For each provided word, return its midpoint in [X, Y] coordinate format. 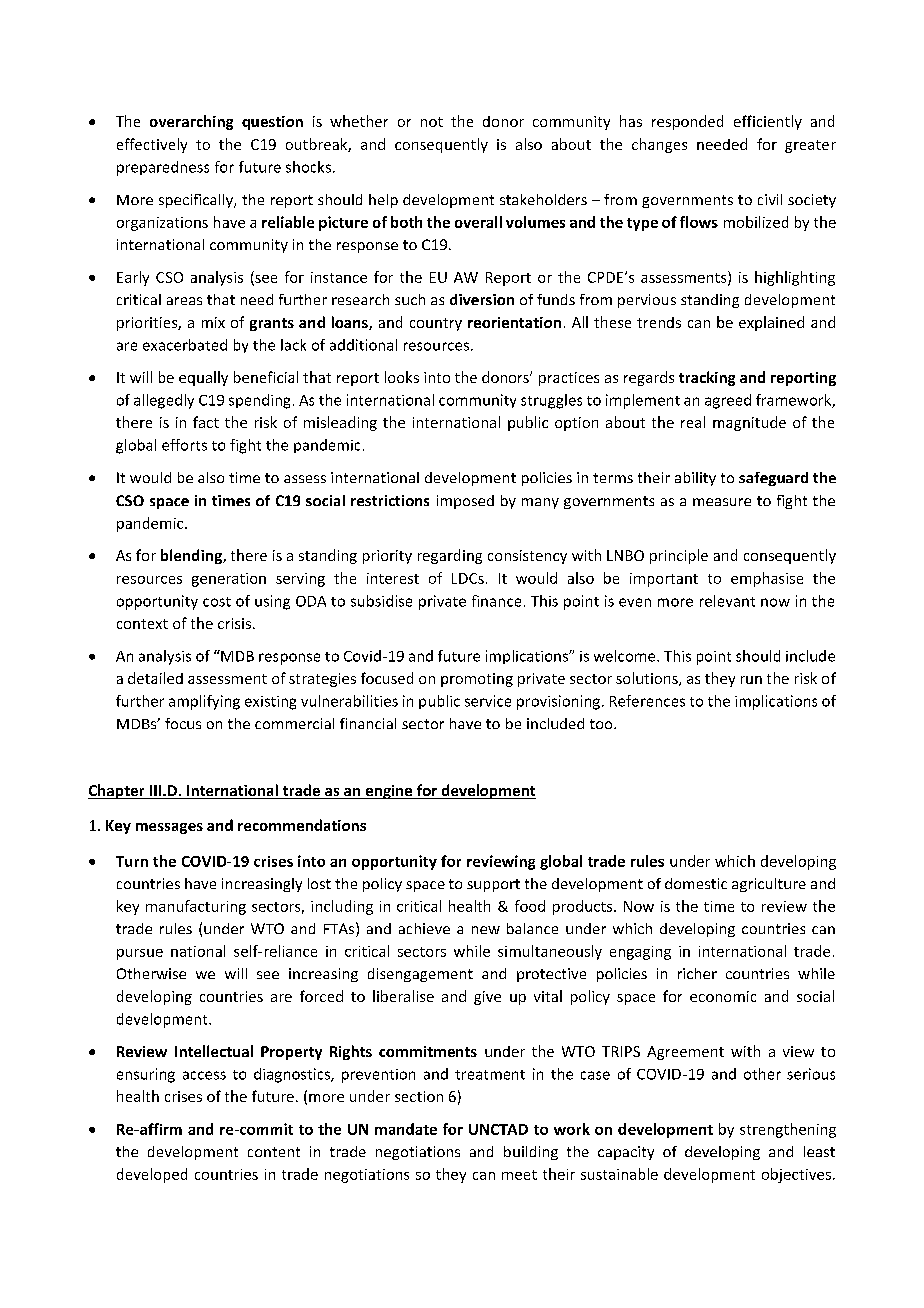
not [432, 122]
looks [402, 377]
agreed [728, 401]
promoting [477, 680]
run [751, 680]
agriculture [769, 885]
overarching [191, 122]
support [493, 885]
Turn [132, 861]
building [531, 1153]
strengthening [788, 1130]
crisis [234, 623]
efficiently [768, 122]
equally [203, 378]
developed [152, 1175]
